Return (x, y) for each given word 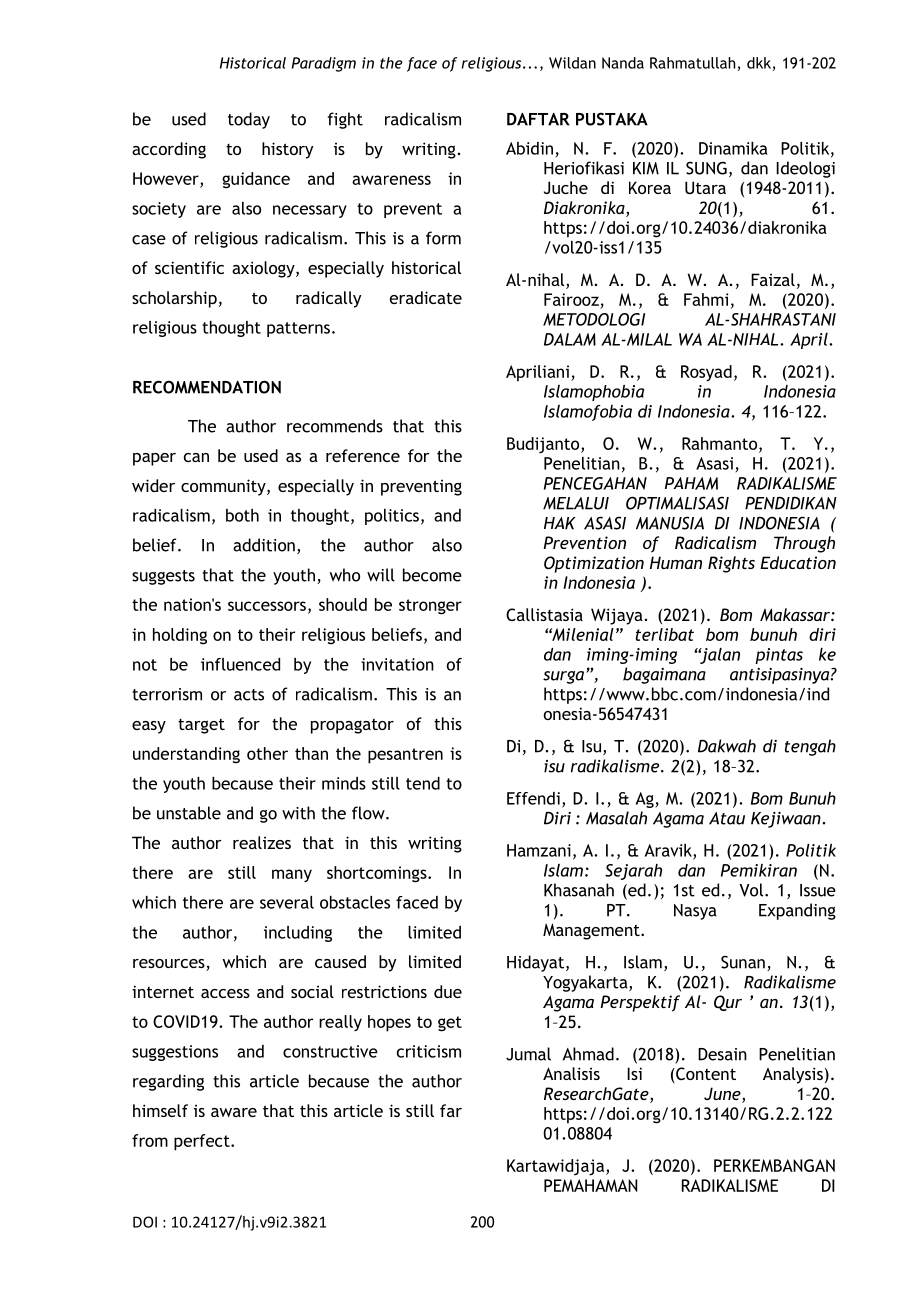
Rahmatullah (692, 63)
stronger (430, 607)
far (451, 1110)
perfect (203, 1142)
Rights (731, 564)
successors (267, 606)
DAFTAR (538, 119)
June (723, 1095)
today (249, 120)
